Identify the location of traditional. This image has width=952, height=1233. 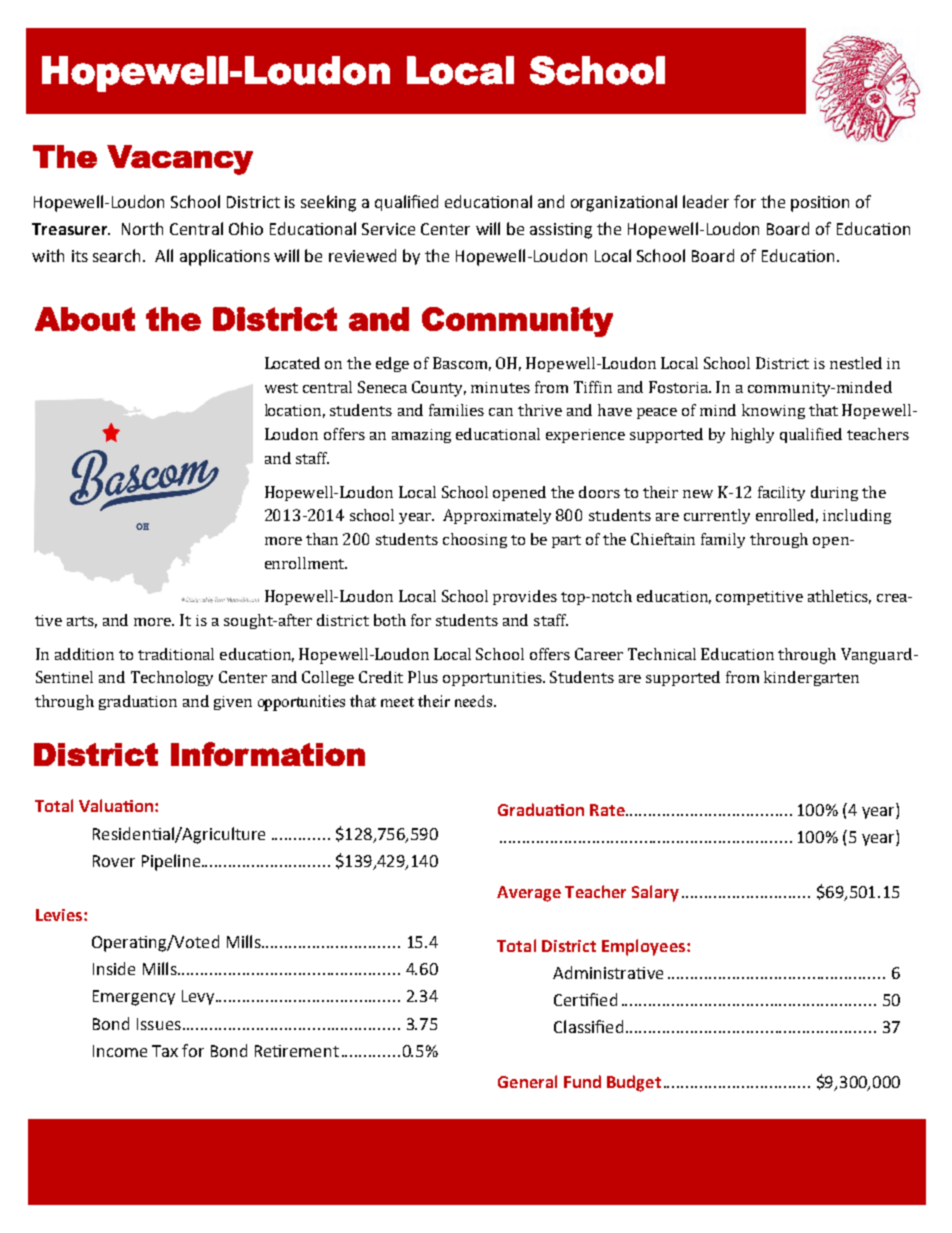
(176, 654).
